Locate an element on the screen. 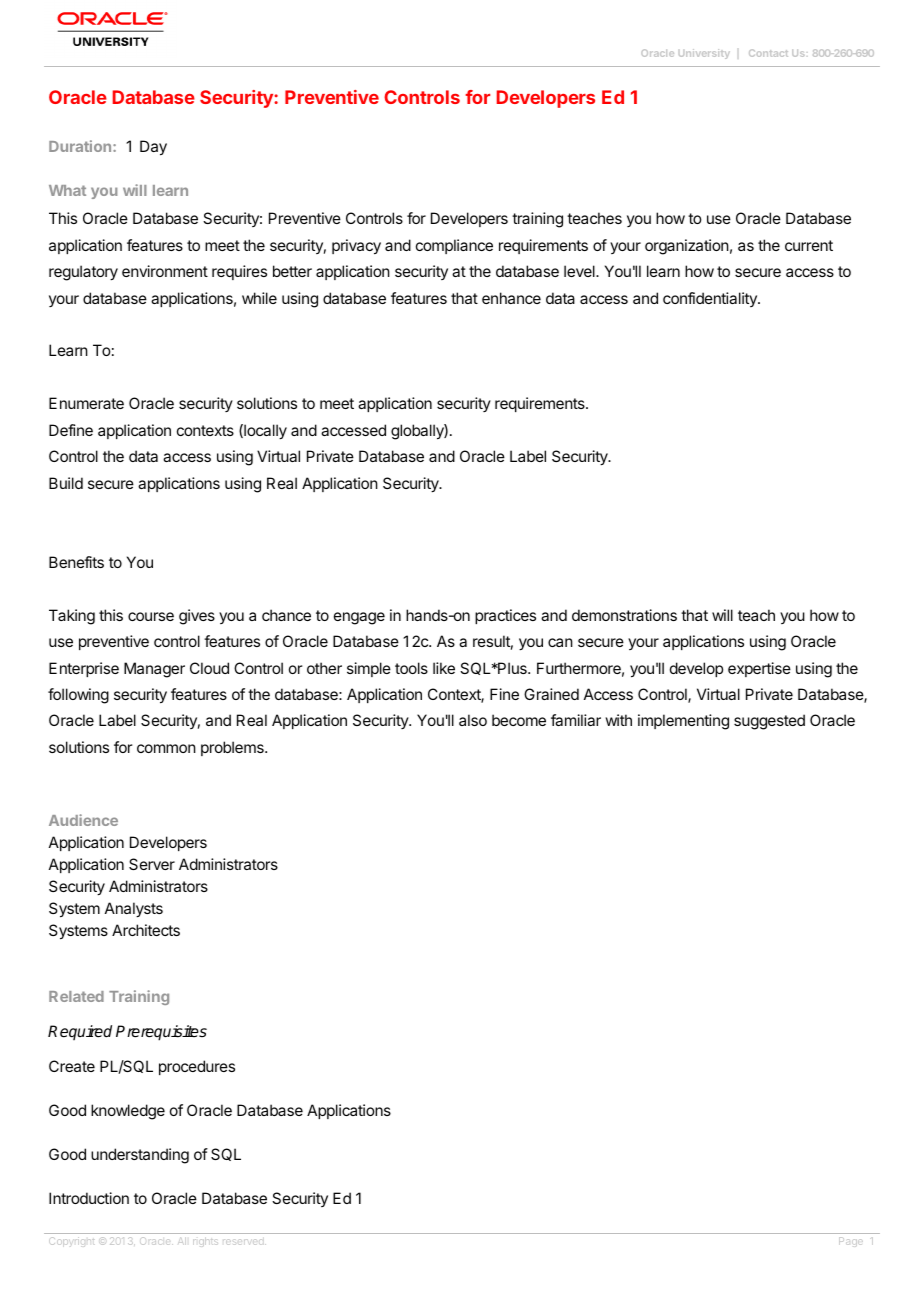  confidentiality is located at coordinates (711, 299).
